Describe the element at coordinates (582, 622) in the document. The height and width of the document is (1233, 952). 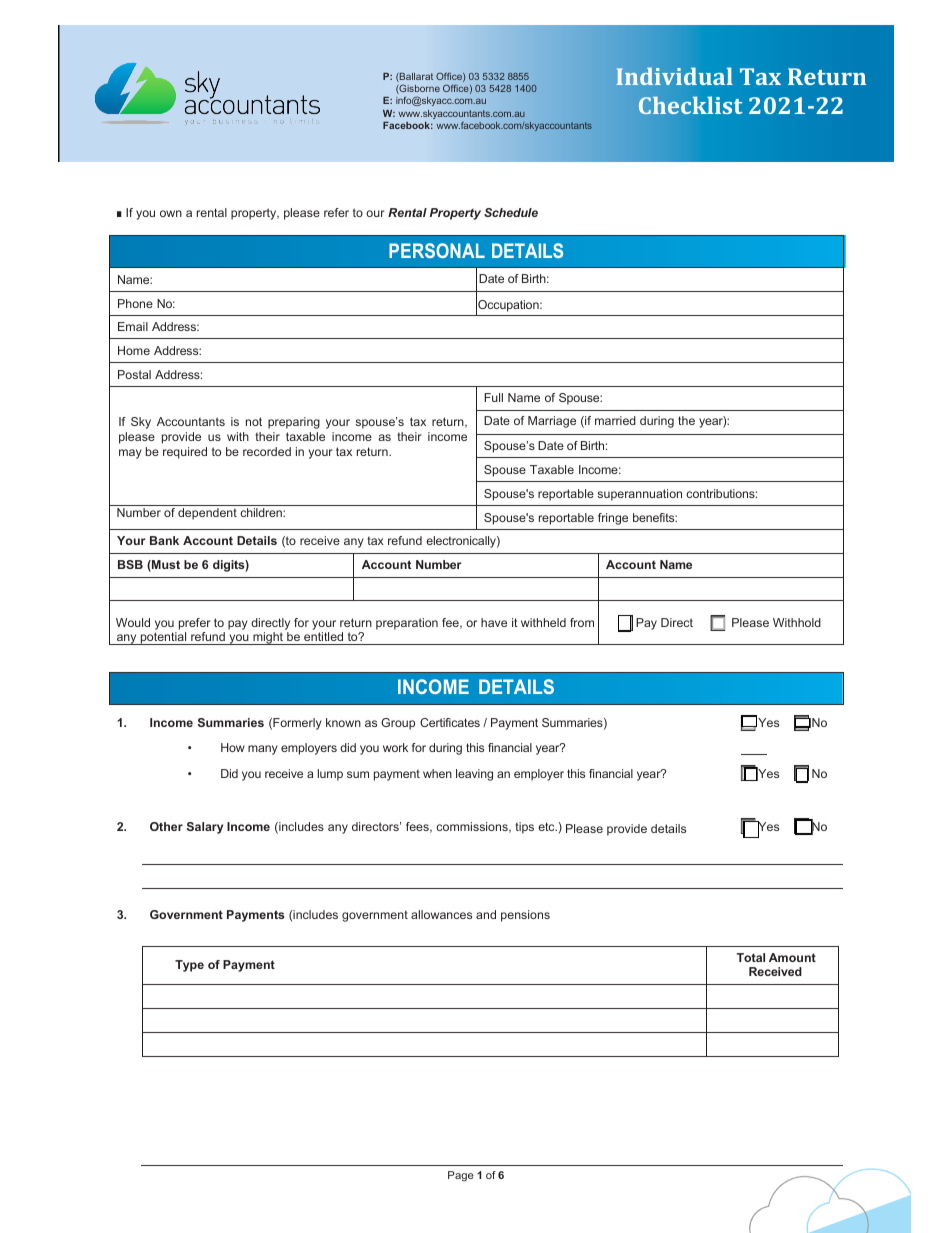
I see `from` at that location.
